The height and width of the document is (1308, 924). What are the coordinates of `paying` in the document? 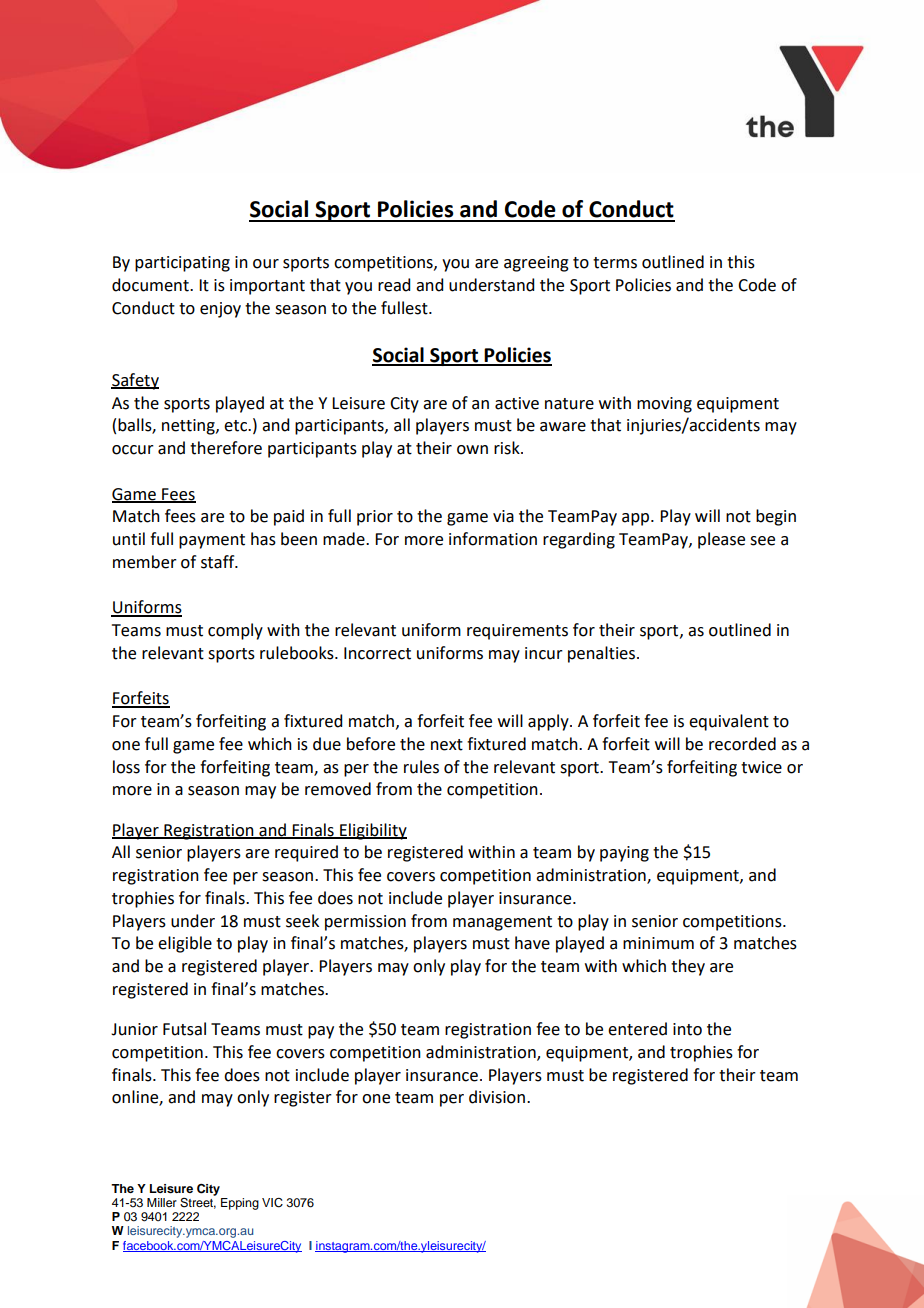 It's located at (624, 854).
